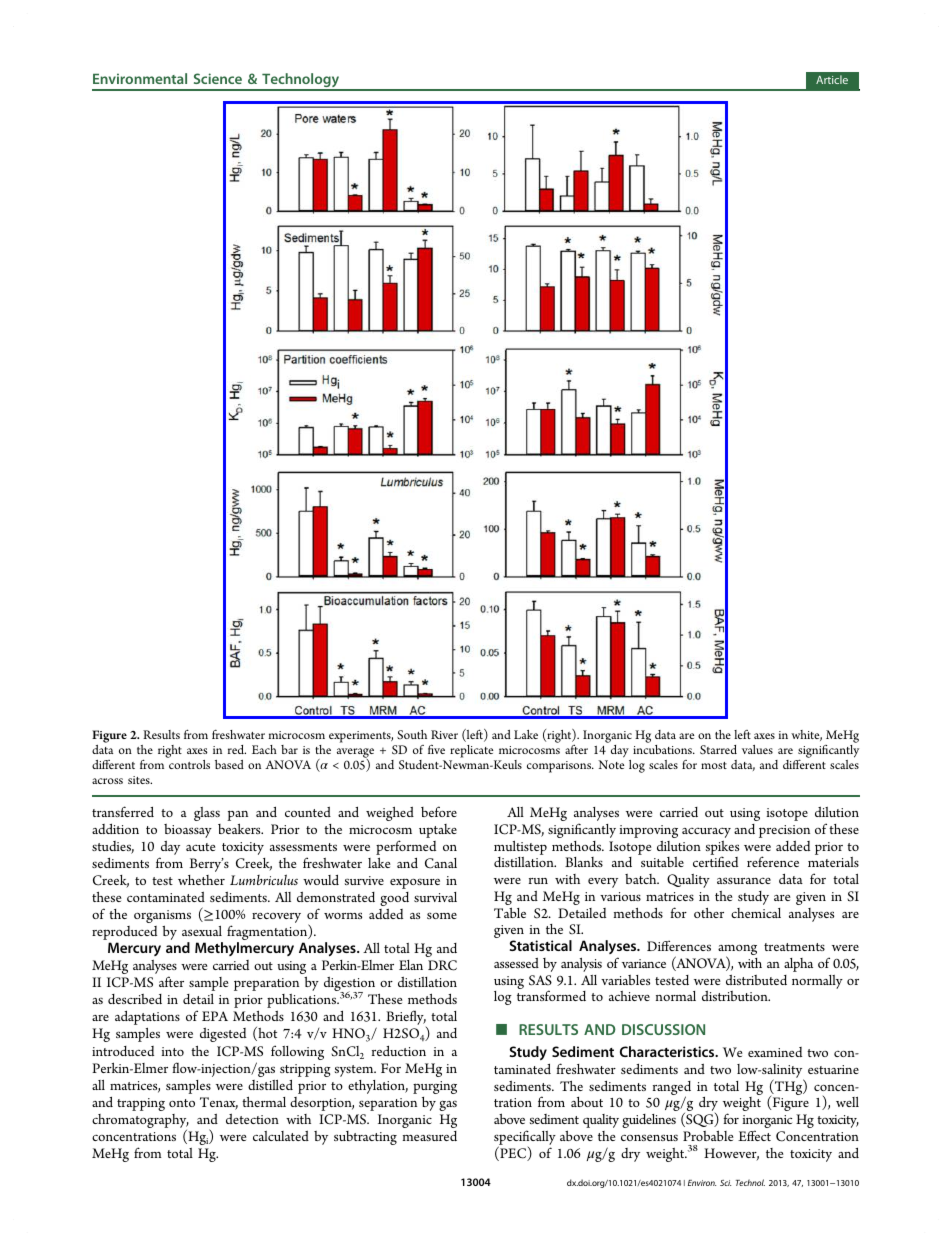  What do you see at coordinates (182, 1103) in the screenshot?
I see `onto` at bounding box center [182, 1103].
